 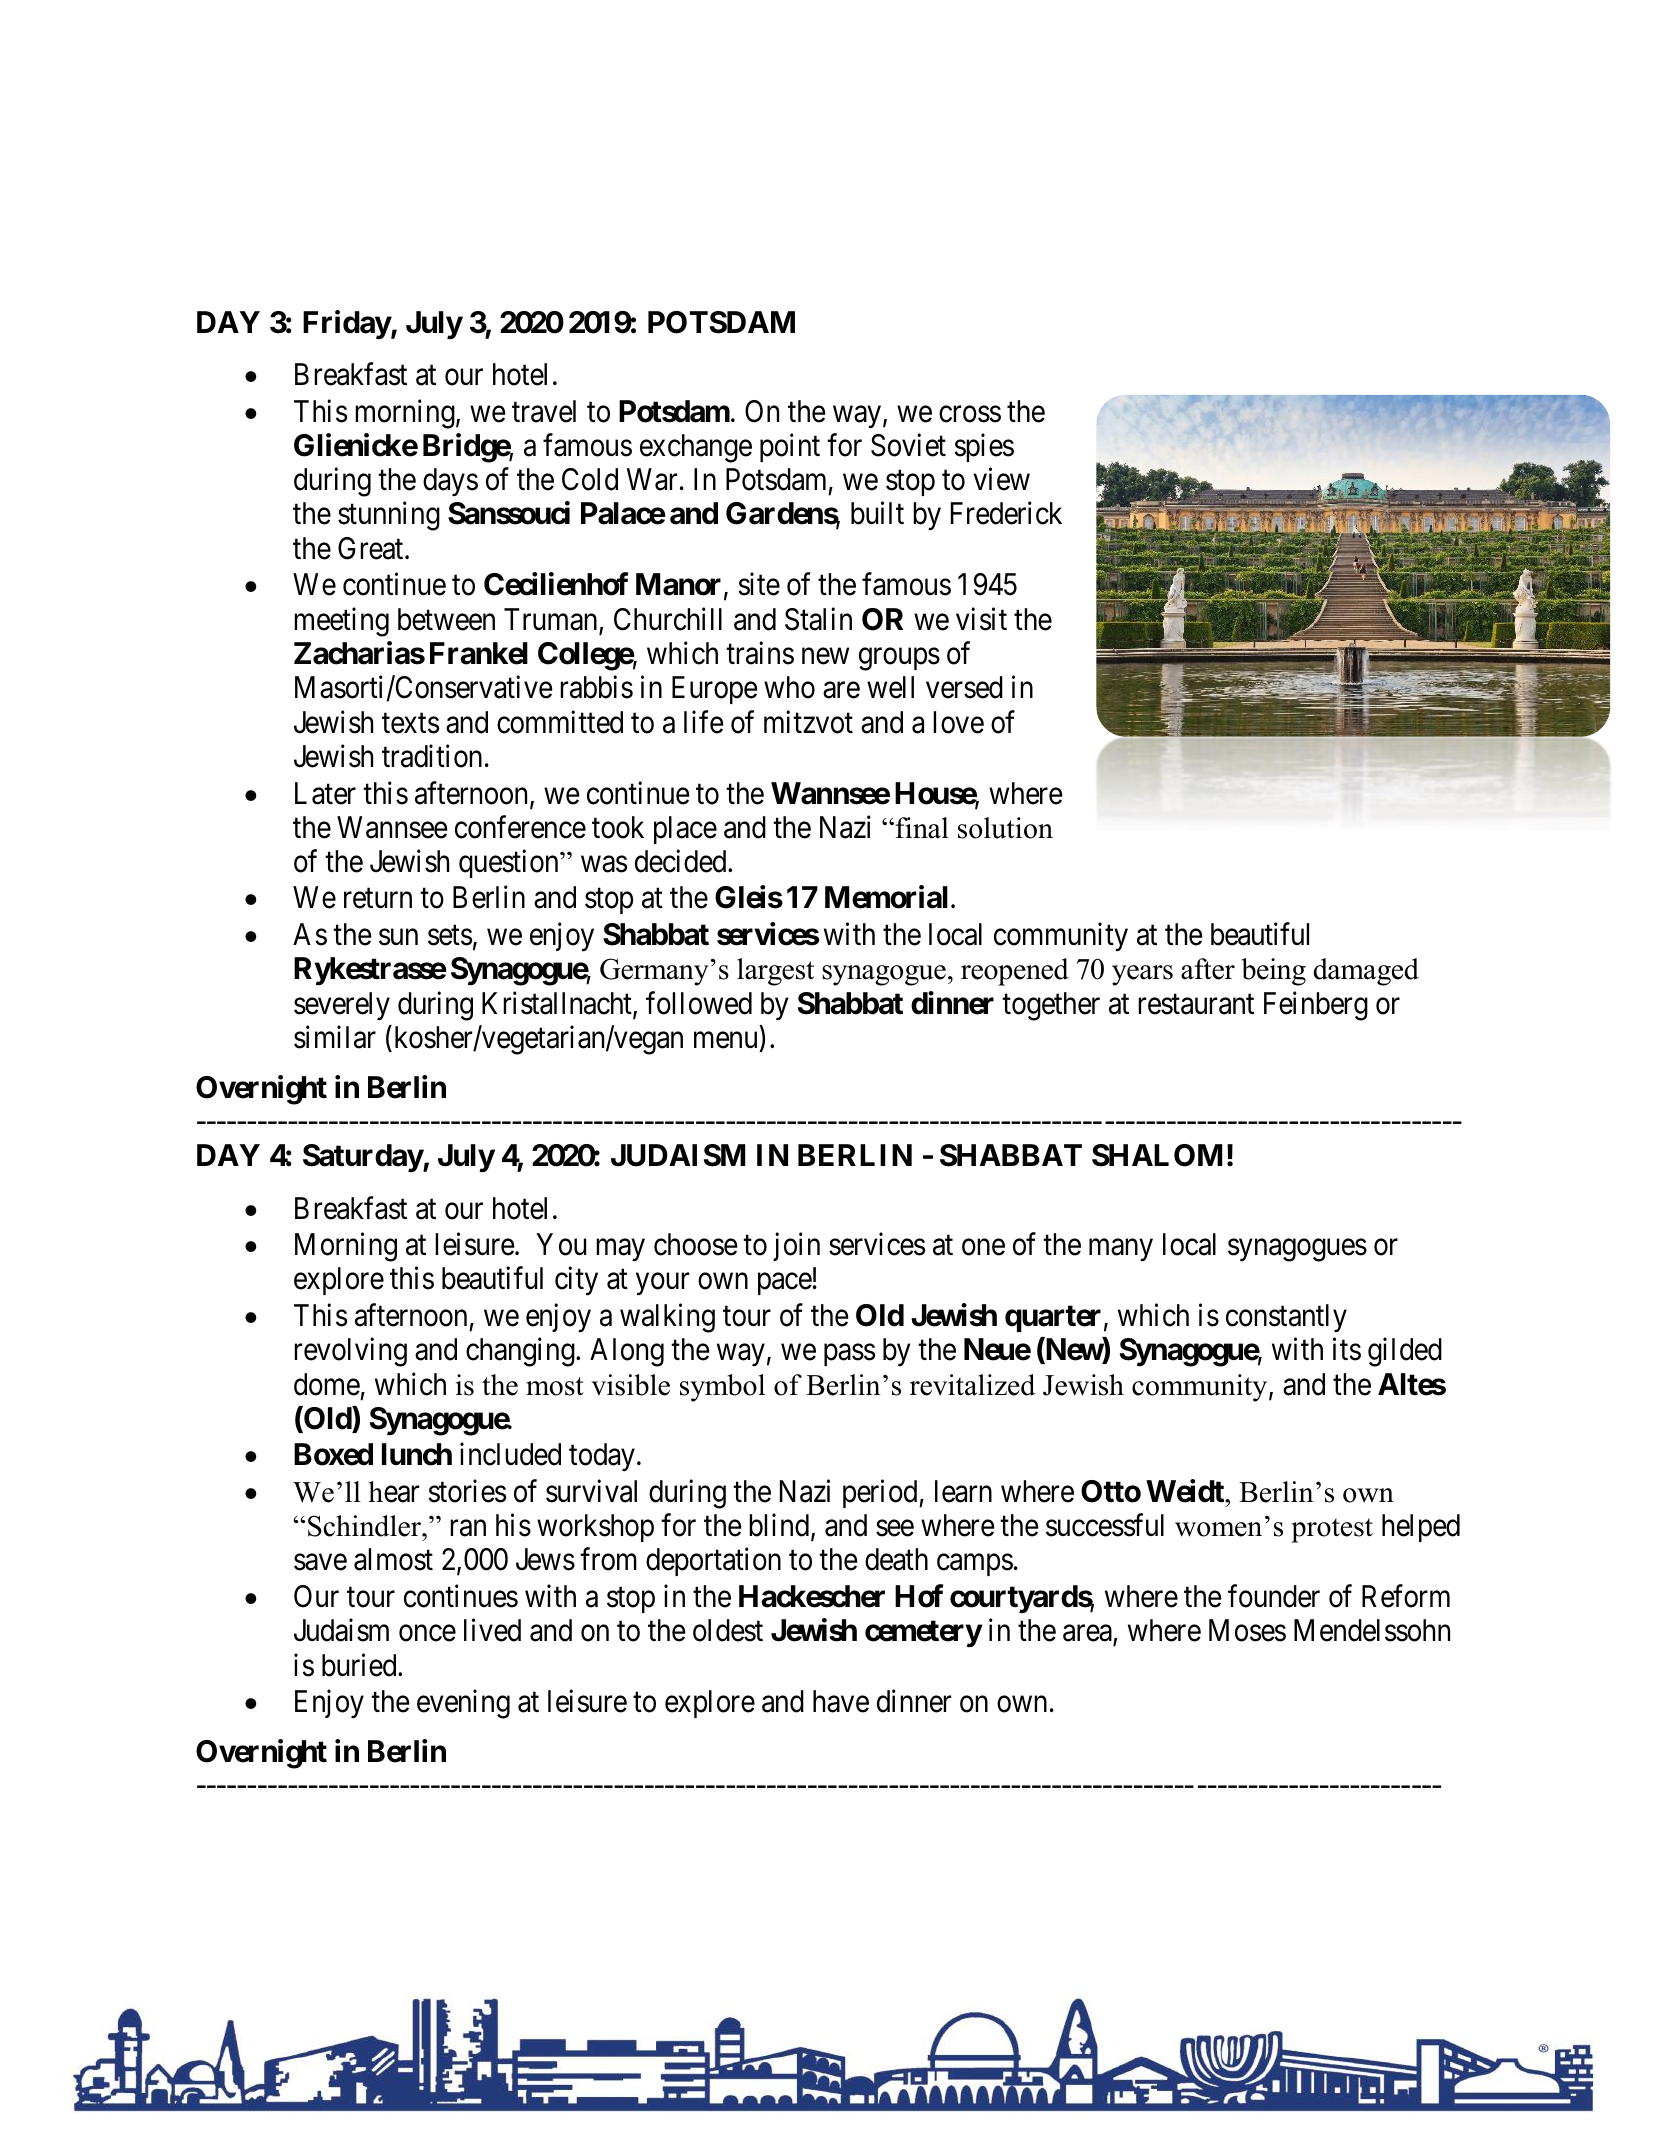 What do you see at coordinates (725, 1040) in the document?
I see `menu` at bounding box center [725, 1040].
